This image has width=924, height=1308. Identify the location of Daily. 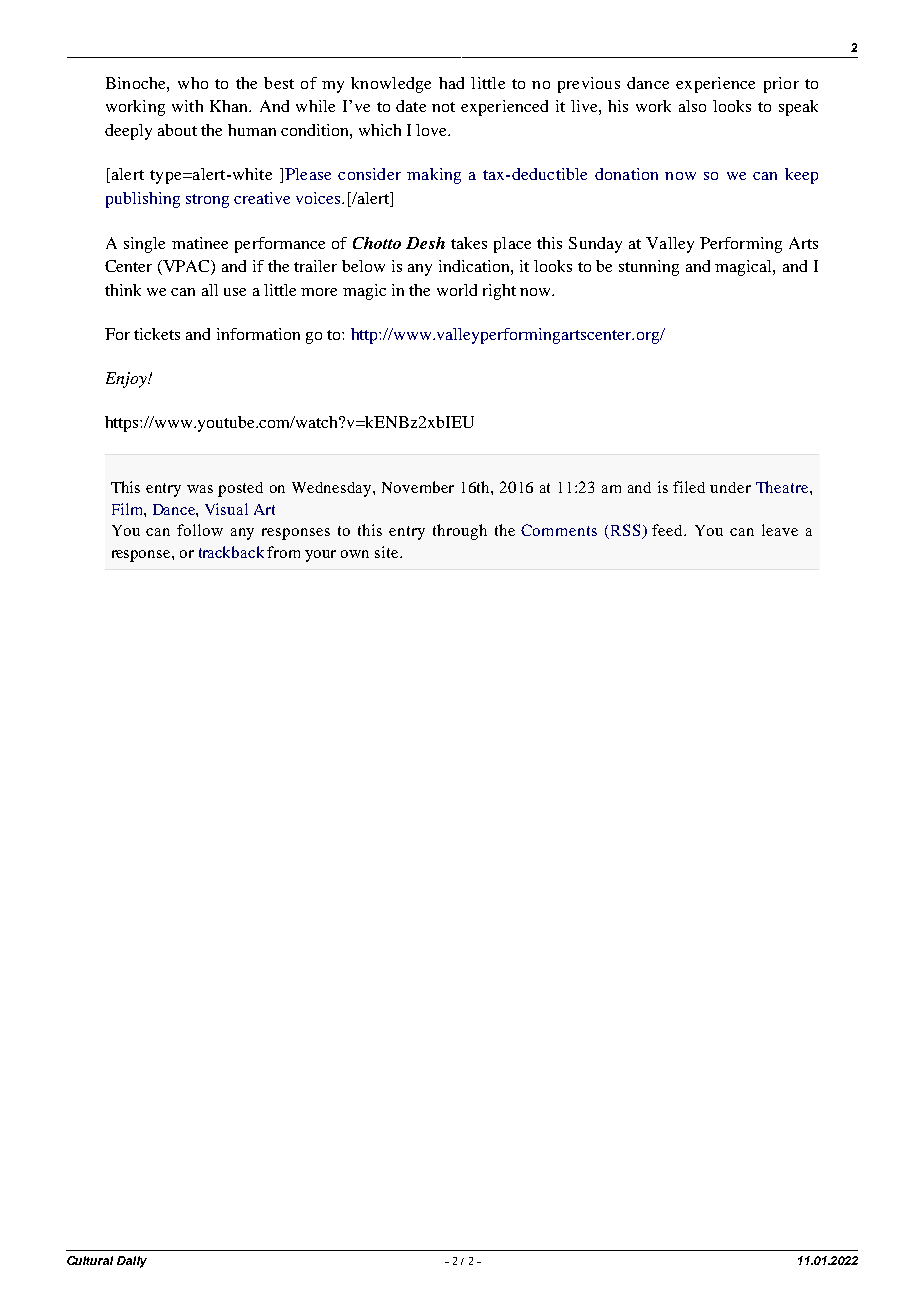
(132, 1262).
